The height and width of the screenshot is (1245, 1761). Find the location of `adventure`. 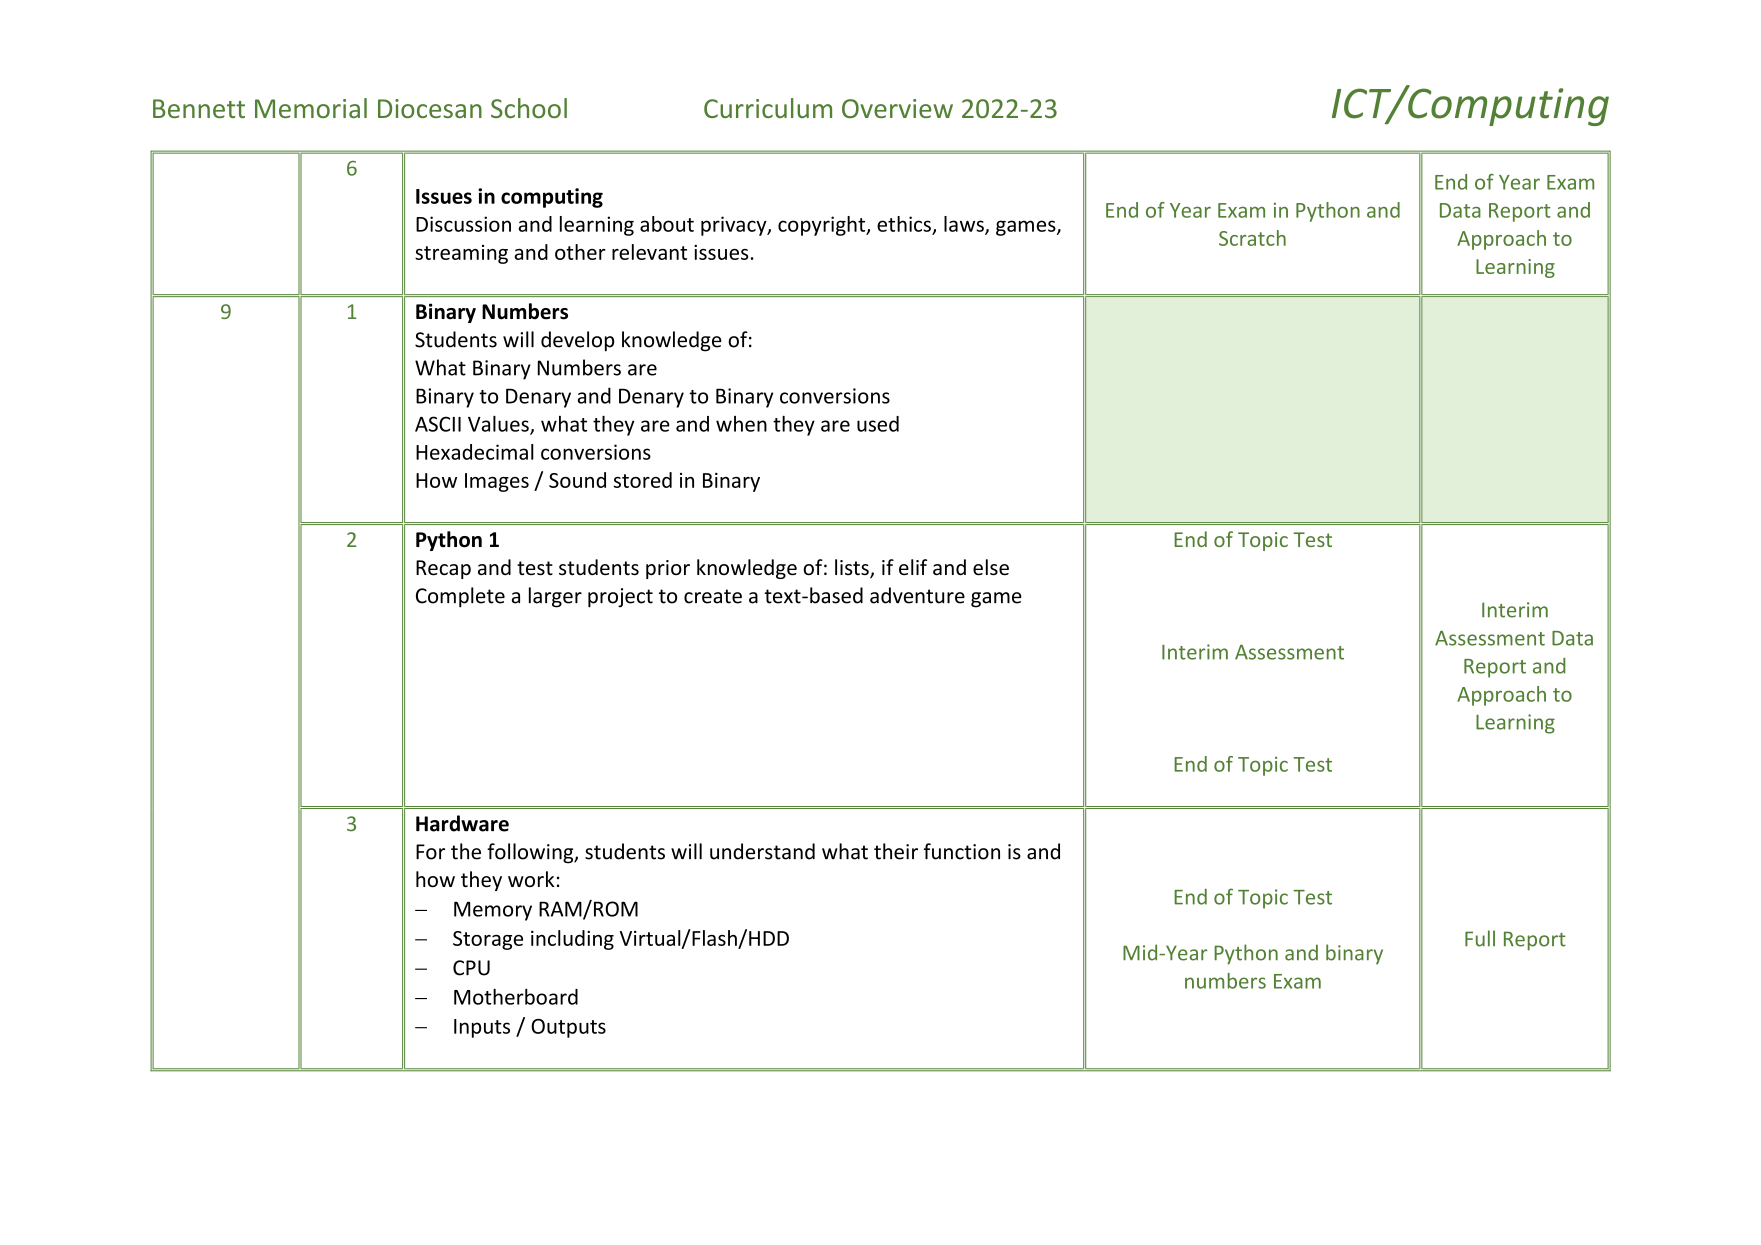

adventure is located at coordinates (917, 595).
